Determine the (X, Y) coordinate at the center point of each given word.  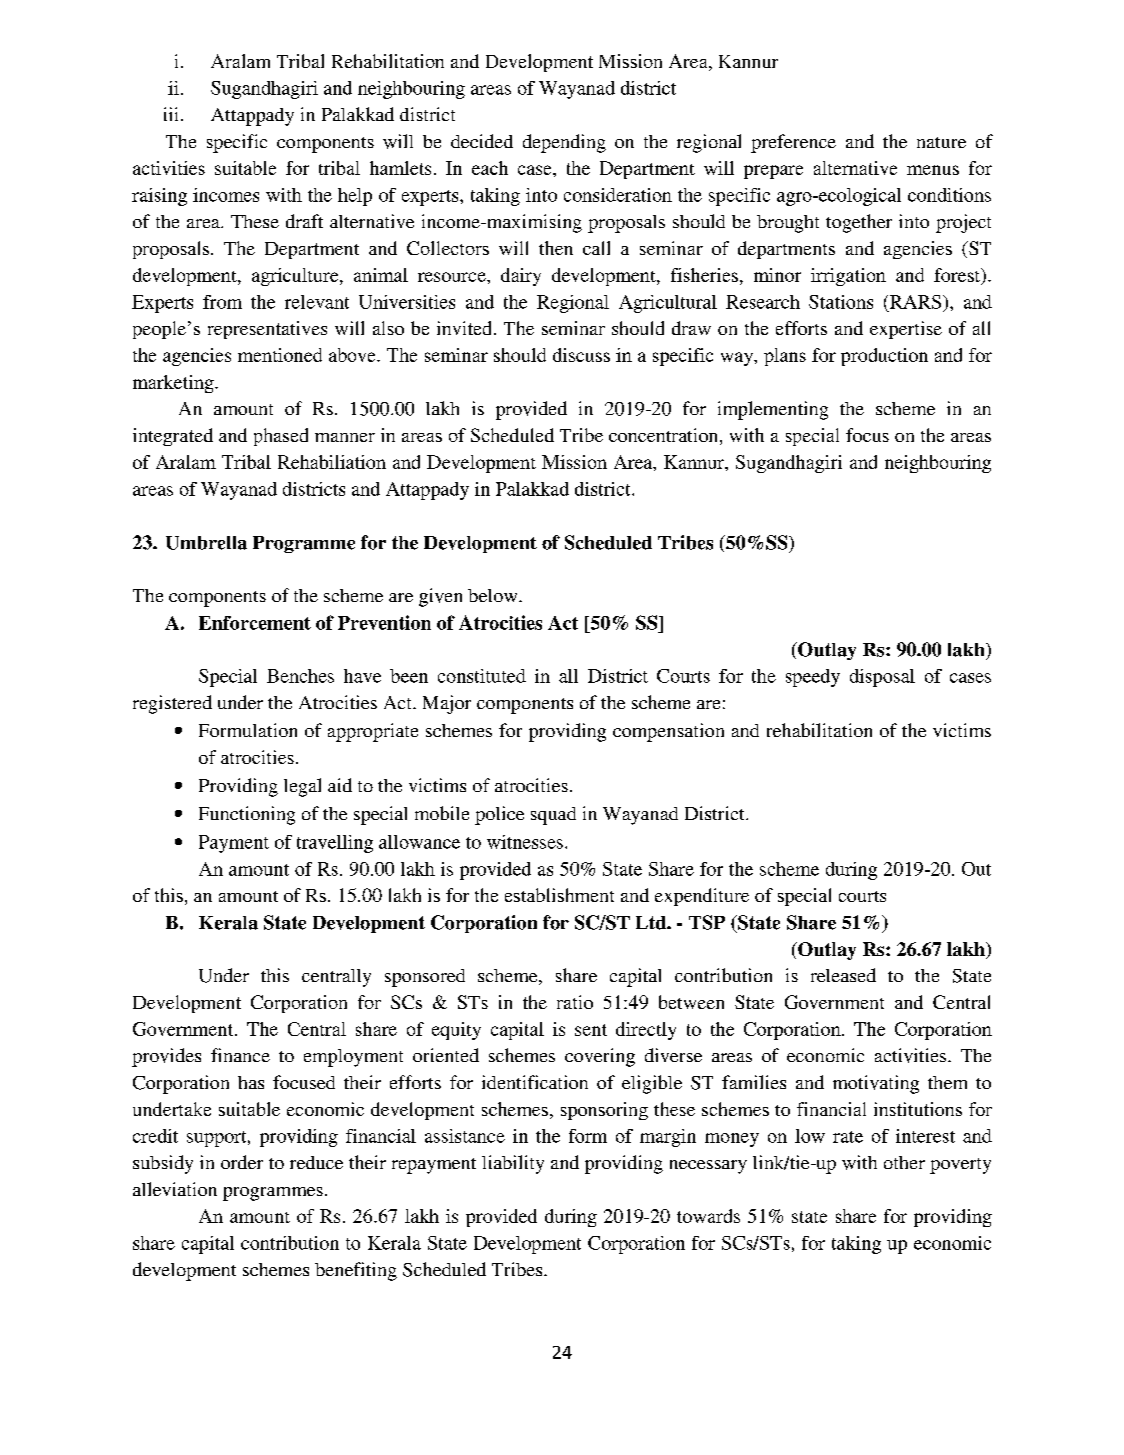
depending (564, 143)
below (494, 595)
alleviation (175, 1189)
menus (933, 170)
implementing (773, 410)
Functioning (247, 815)
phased (281, 437)
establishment (559, 895)
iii (171, 114)
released (843, 975)
